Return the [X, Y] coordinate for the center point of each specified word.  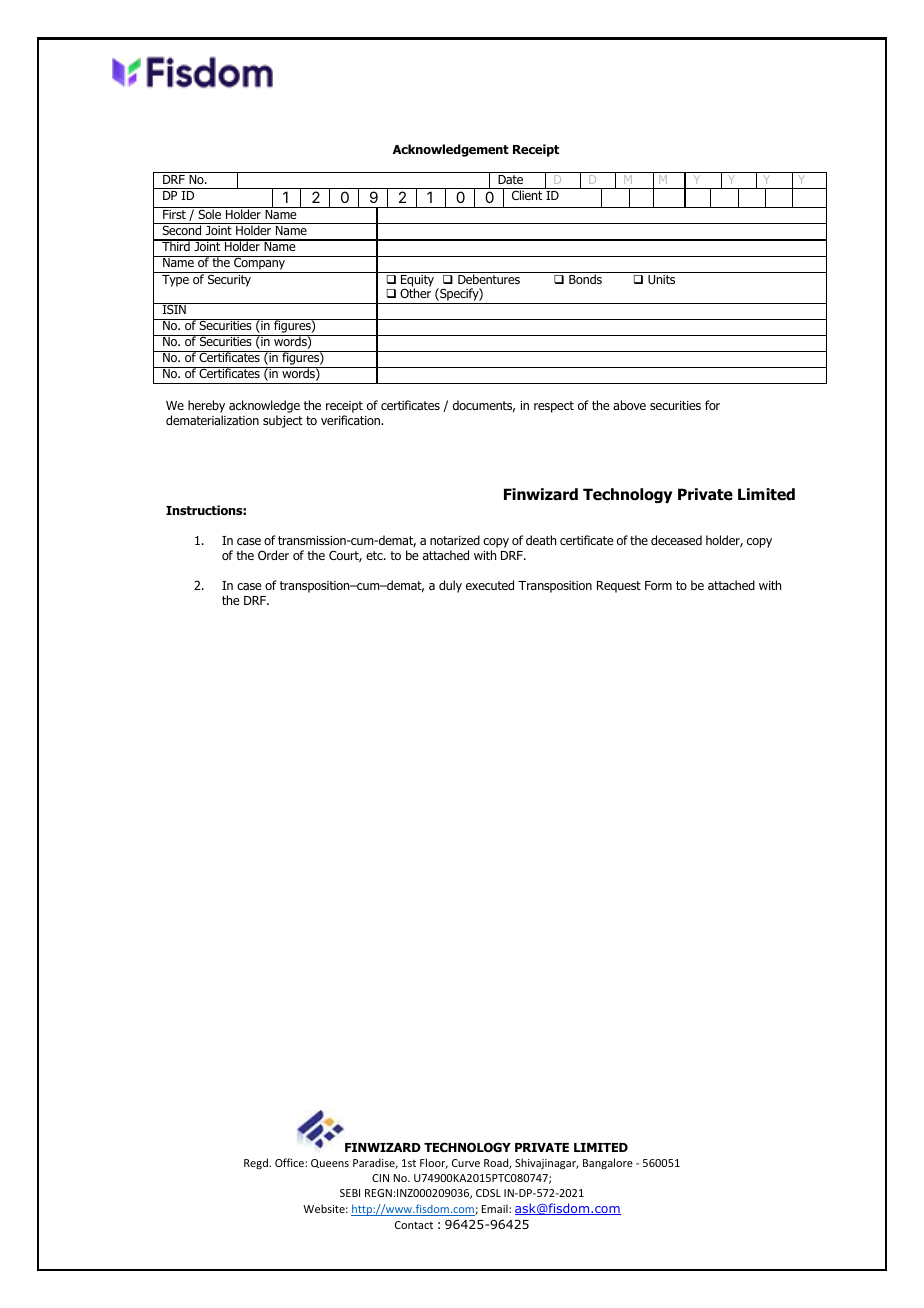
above [629, 405]
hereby [206, 408]
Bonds [585, 279]
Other [415, 293]
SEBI [350, 1193]
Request [619, 587]
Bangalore [608, 1163]
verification [351, 420]
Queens [330, 1163]
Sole [209, 213]
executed [490, 585]
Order [273, 555]
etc [375, 555]
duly [450, 586]
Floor [434, 1163]
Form [658, 585]
